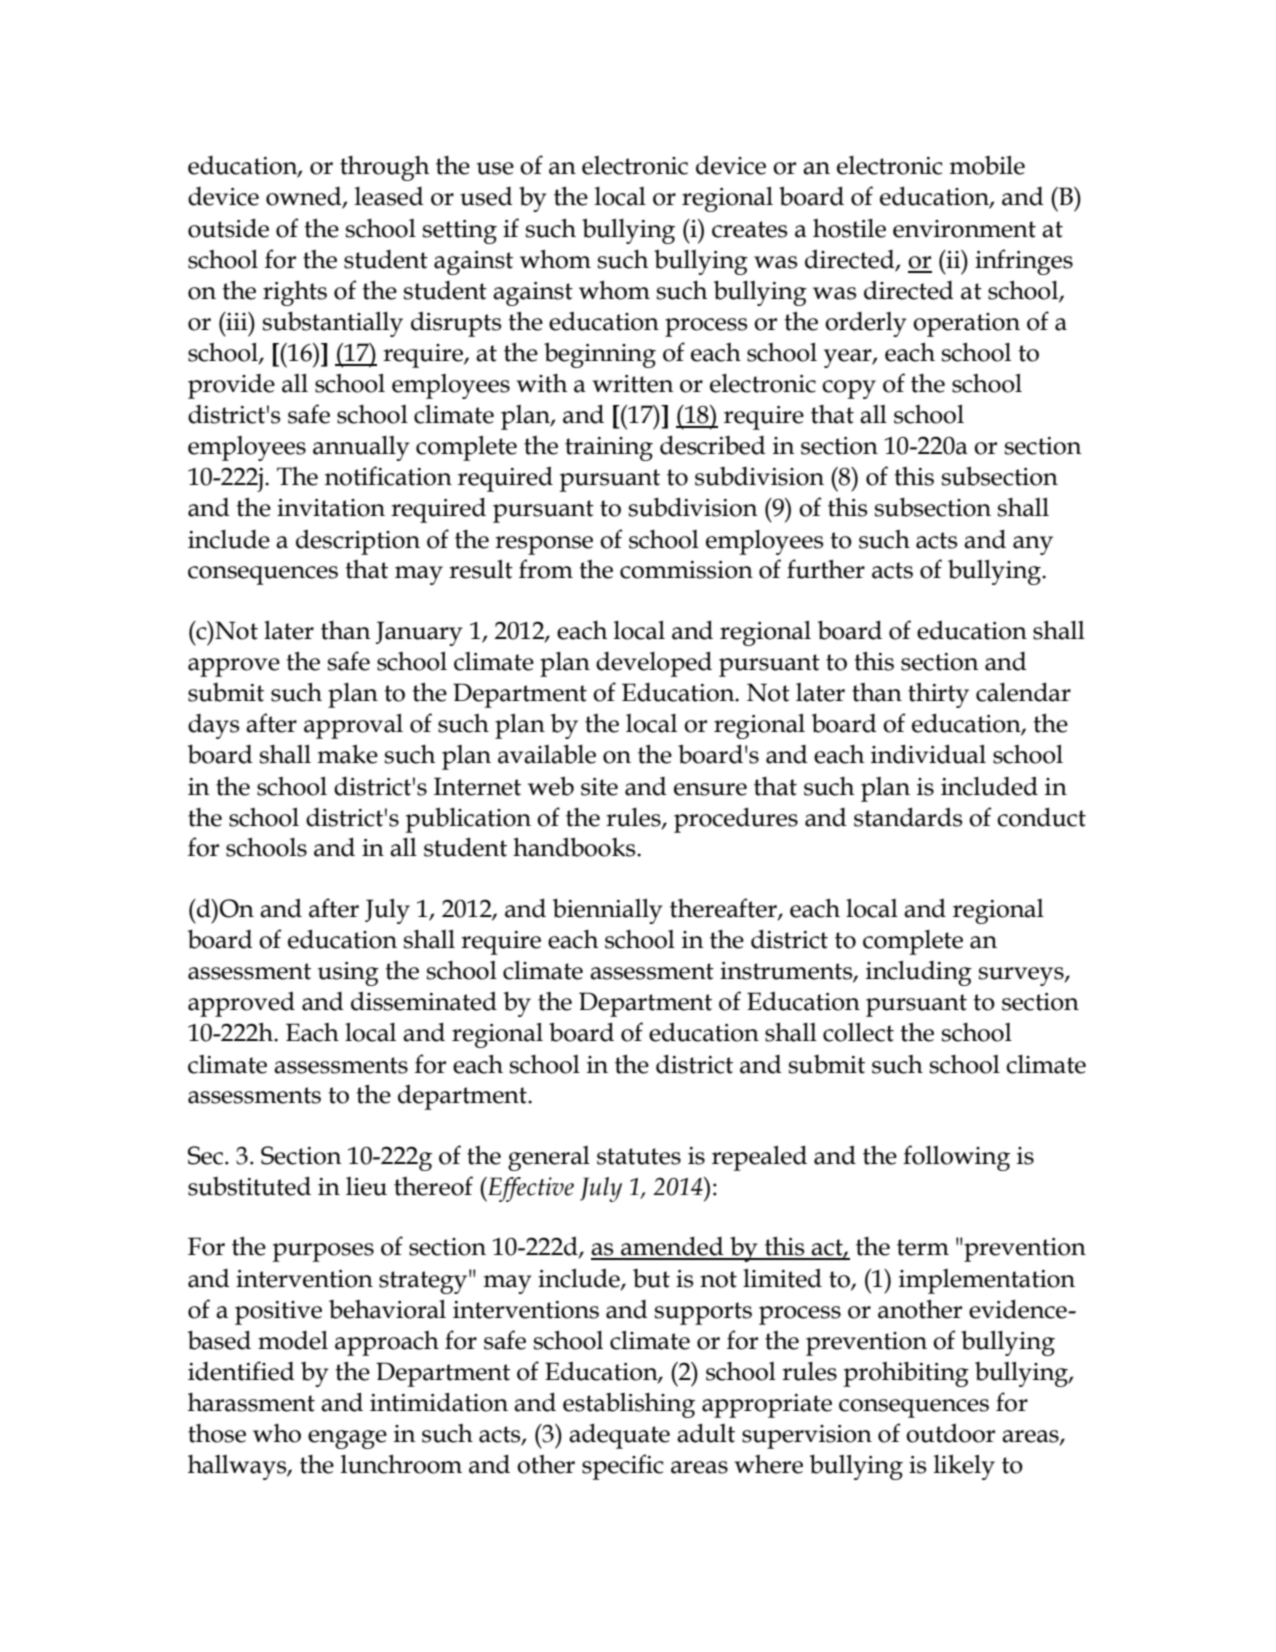 This page has height=1652, width=1276. What do you see at coordinates (599, 787) in the page?
I see `site` at bounding box center [599, 787].
